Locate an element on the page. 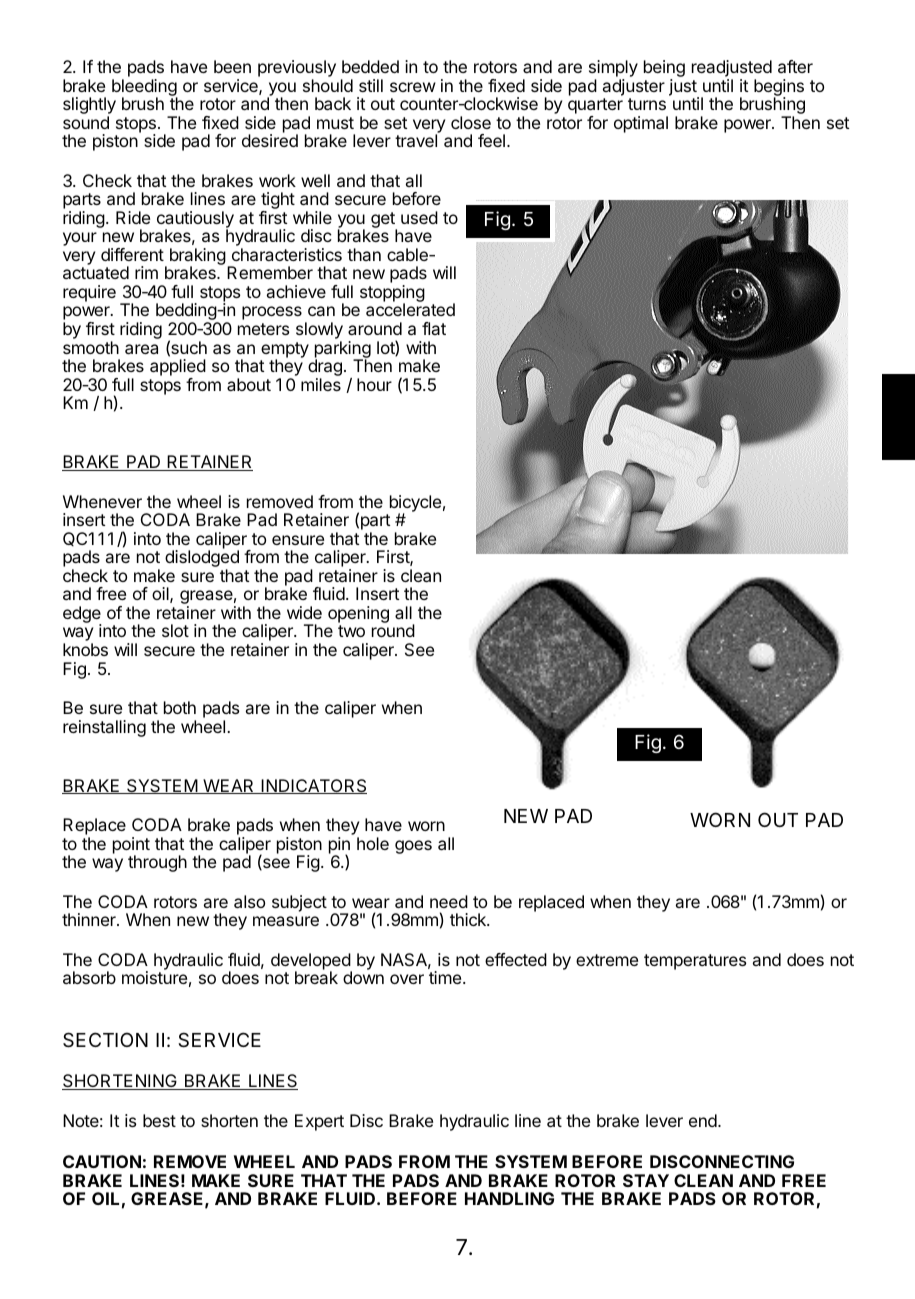  need is located at coordinates (449, 901).
